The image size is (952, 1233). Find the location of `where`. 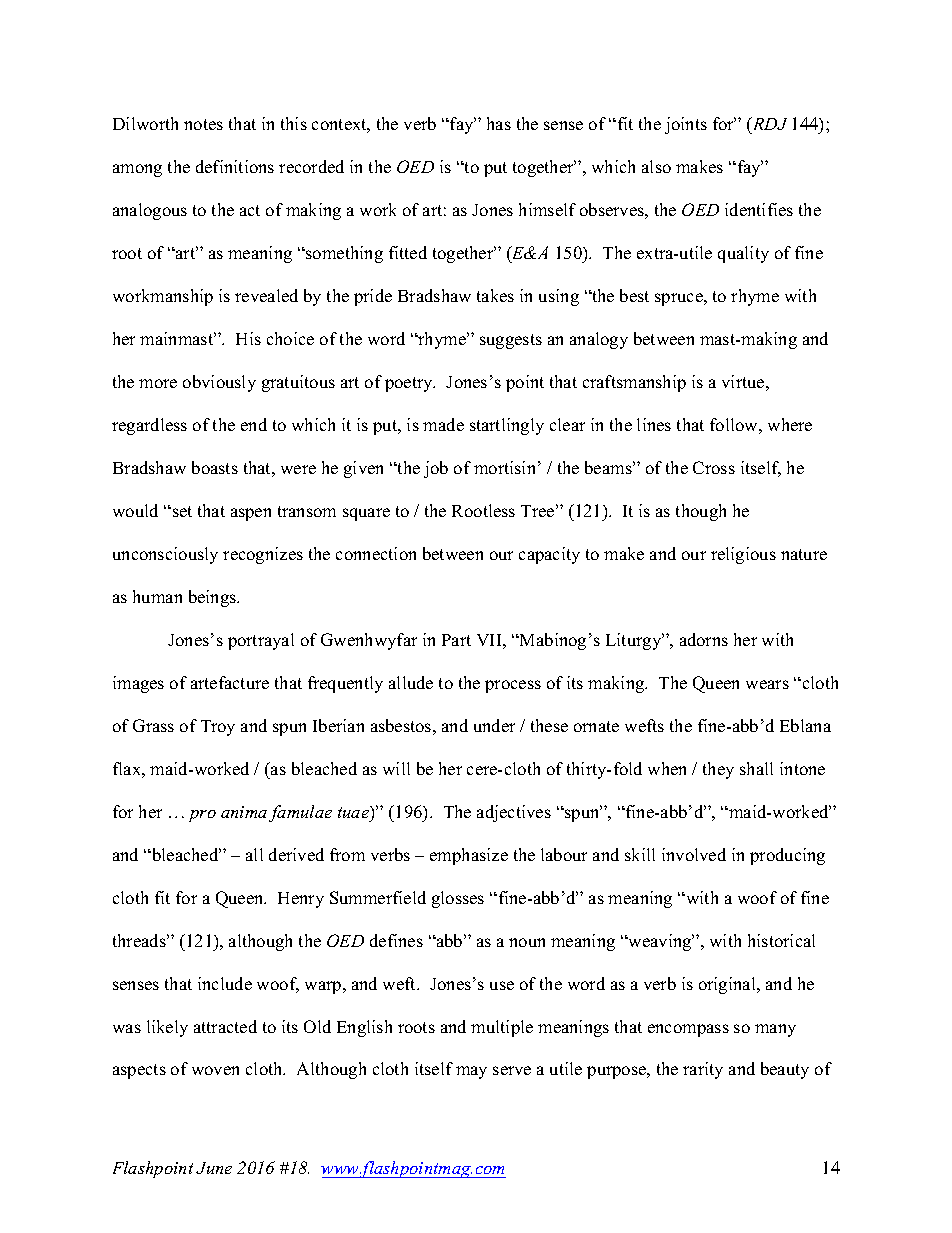

where is located at coordinates (790, 424).
